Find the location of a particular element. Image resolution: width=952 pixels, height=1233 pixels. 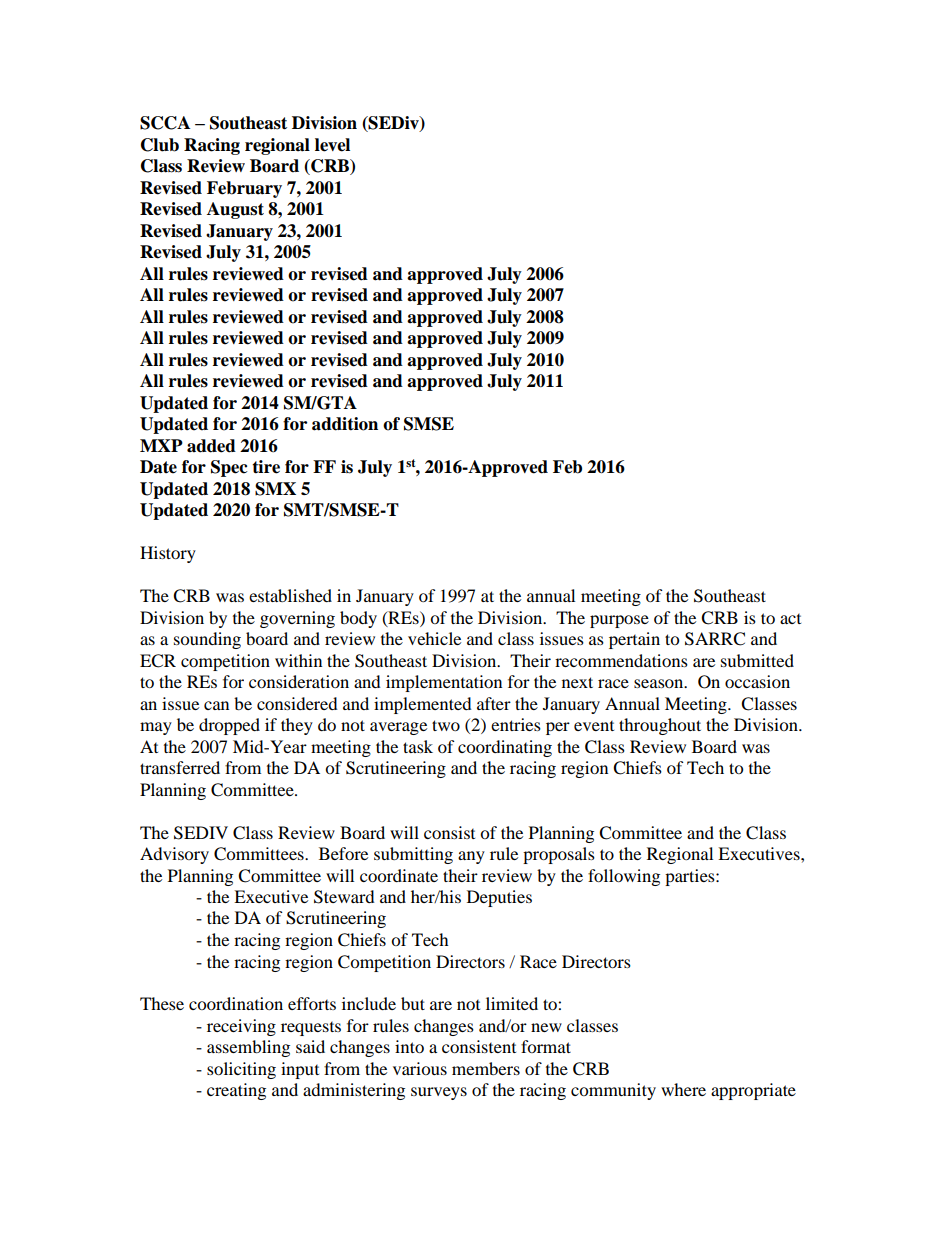

act is located at coordinates (790, 619).
